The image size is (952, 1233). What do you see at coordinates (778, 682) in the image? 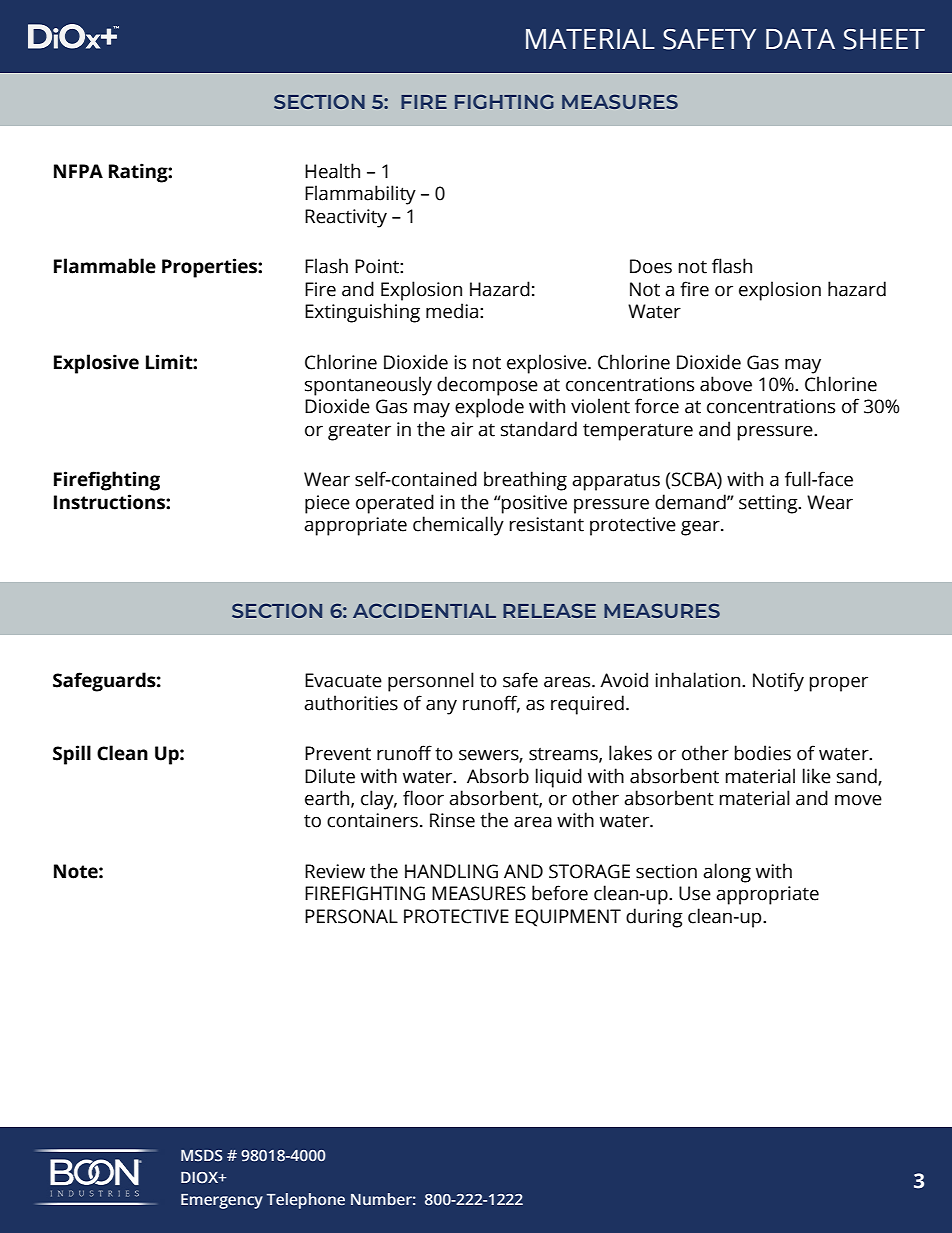
I see `Notify` at bounding box center [778, 682].
